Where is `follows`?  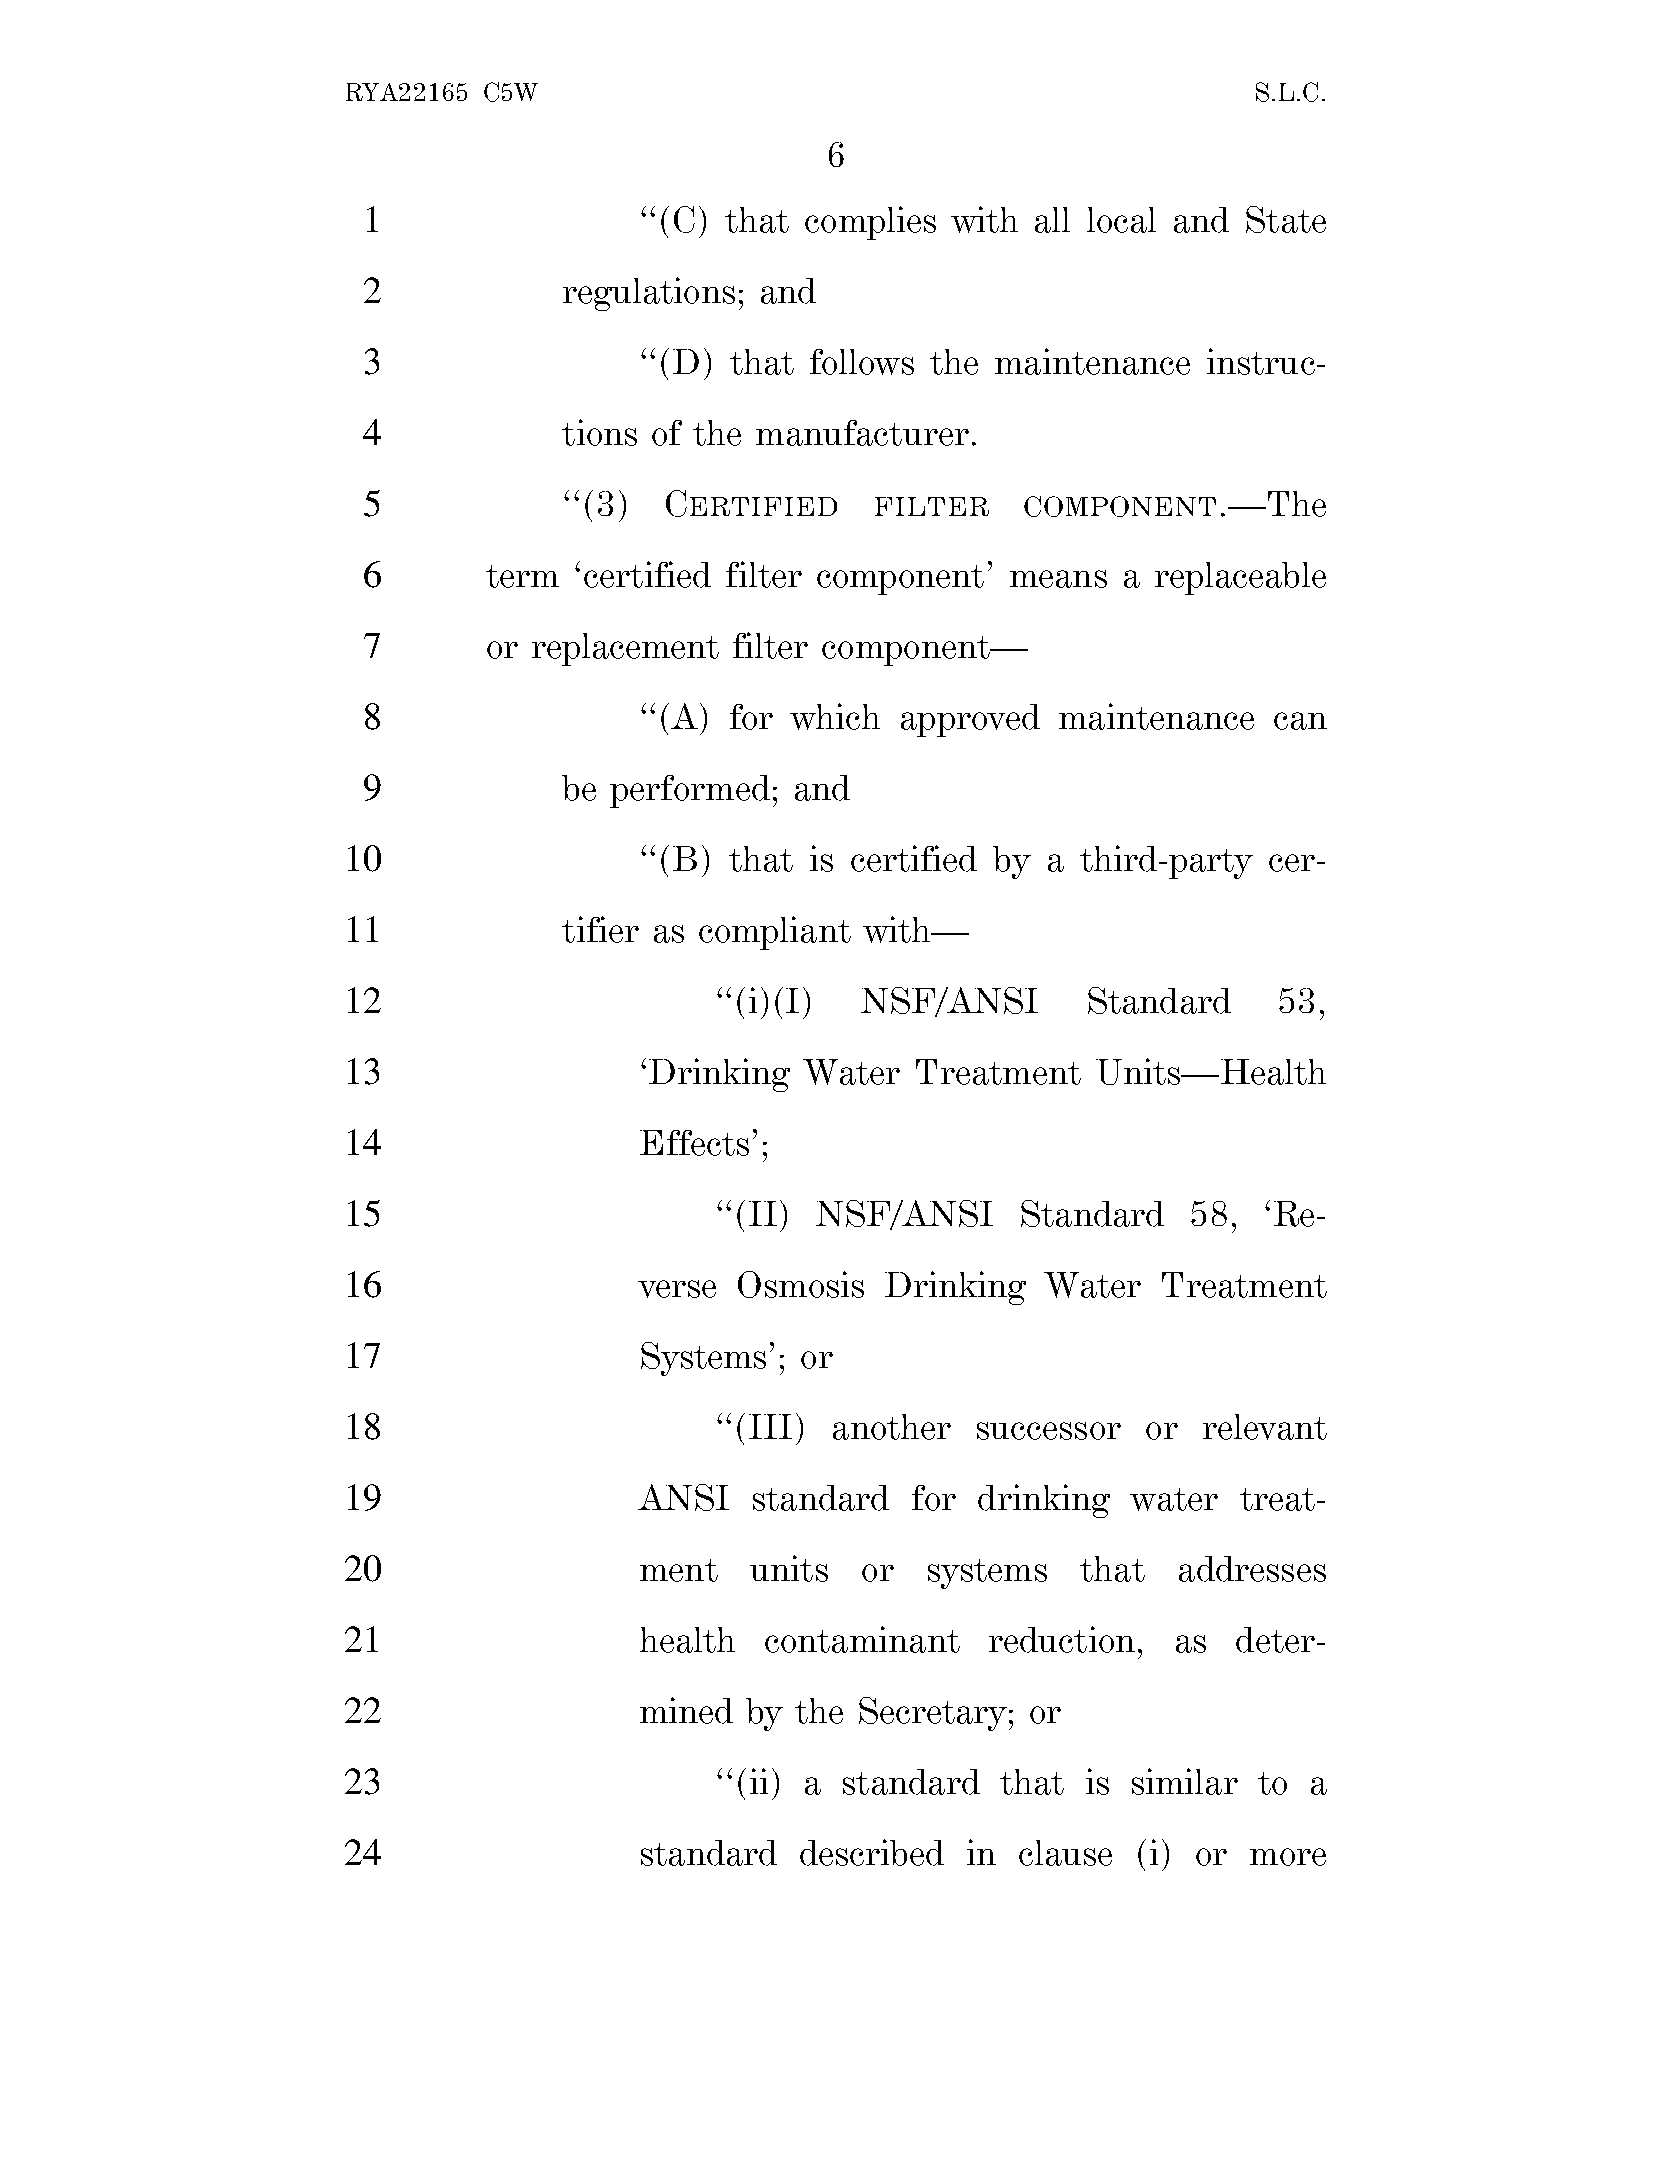 follows is located at coordinates (862, 362).
